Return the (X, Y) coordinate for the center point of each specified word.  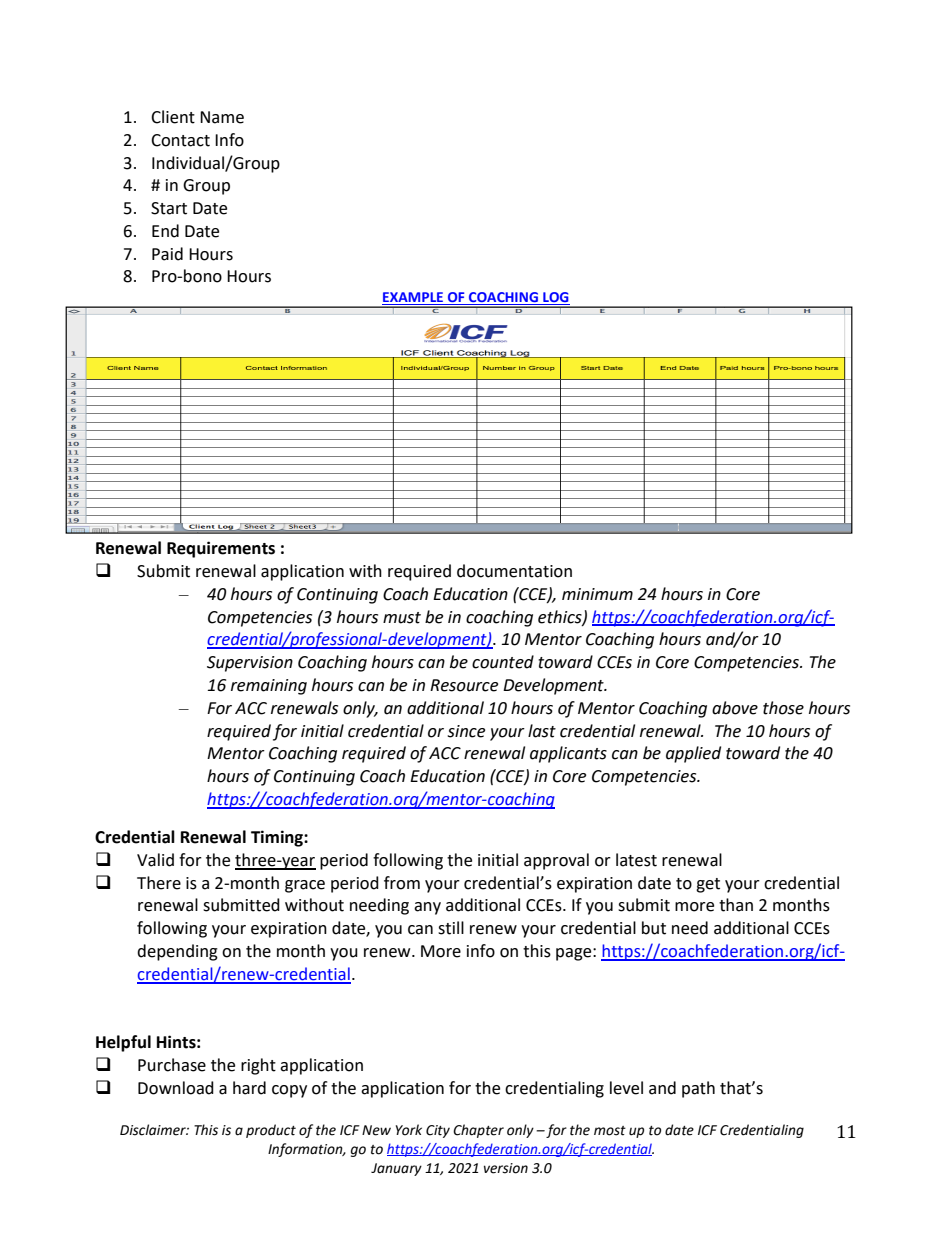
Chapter (478, 1131)
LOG (555, 298)
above (735, 708)
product (271, 1131)
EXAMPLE (414, 298)
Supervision (250, 664)
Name (222, 117)
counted (503, 662)
